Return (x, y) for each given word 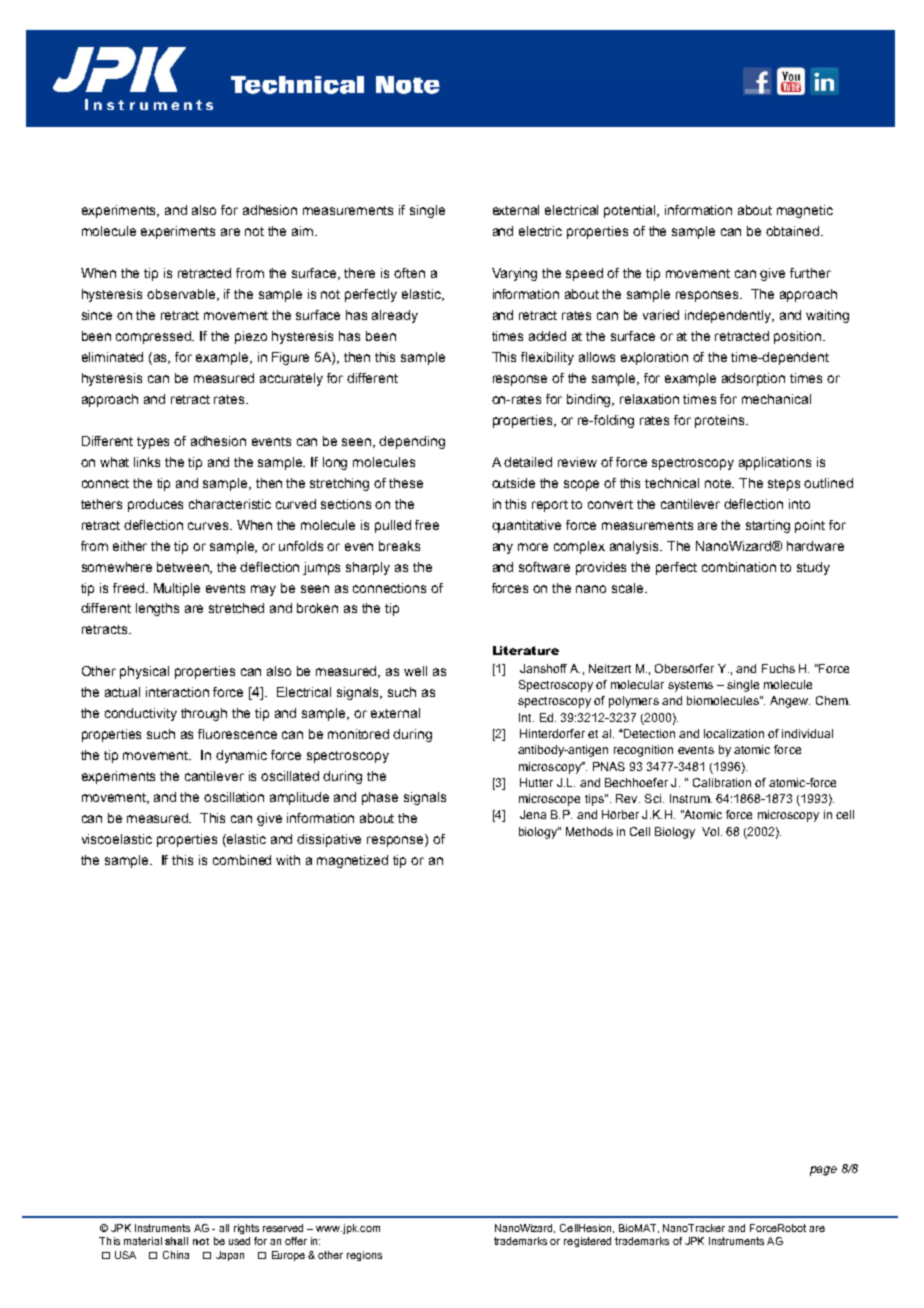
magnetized (352, 861)
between (184, 568)
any (503, 548)
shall (176, 1241)
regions (364, 1256)
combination (739, 567)
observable (182, 295)
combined (242, 860)
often (409, 273)
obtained (794, 231)
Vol (710, 831)
